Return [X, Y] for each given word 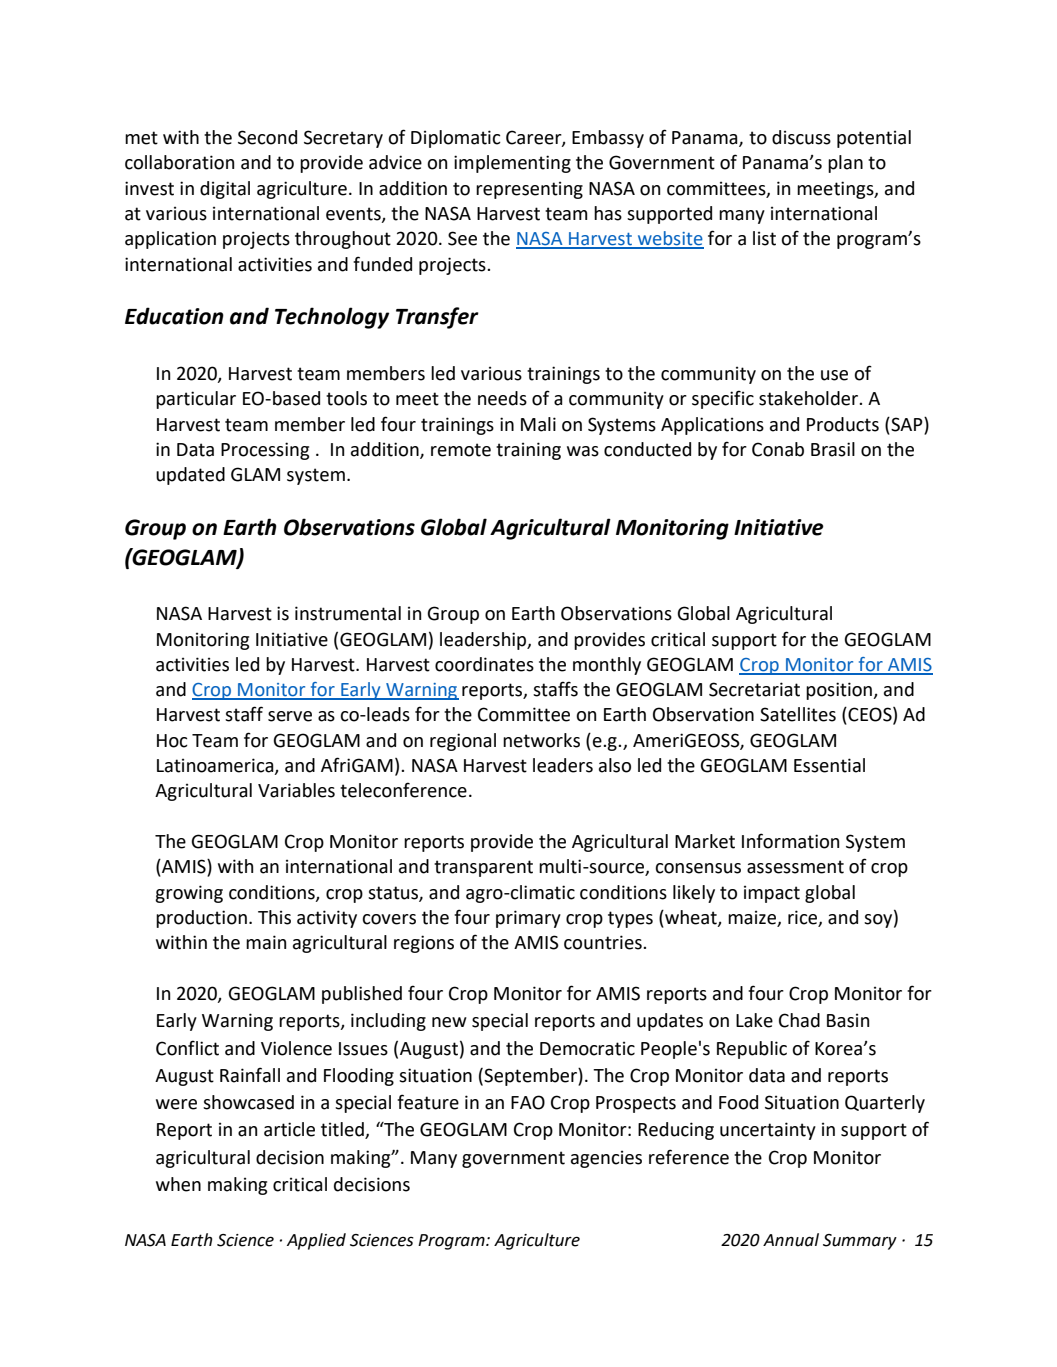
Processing [265, 451]
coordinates [484, 664]
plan [845, 164]
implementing [512, 164]
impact [772, 894]
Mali [538, 424]
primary [528, 919]
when [178, 1184]
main [266, 942]
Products [843, 424]
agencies [606, 1159]
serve [290, 716]
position [840, 691]
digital [225, 190]
